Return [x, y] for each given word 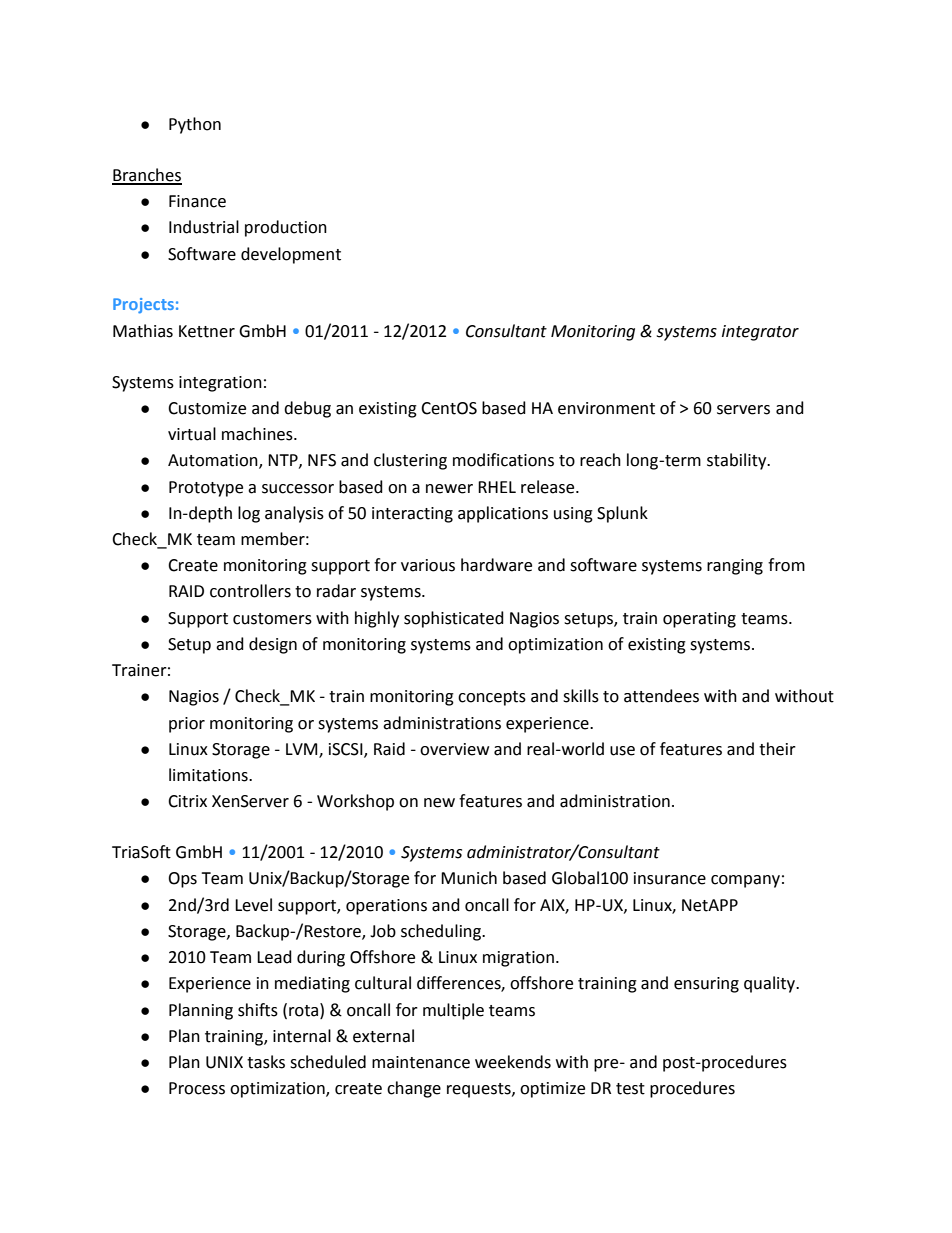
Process [197, 1088]
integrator [760, 333]
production [286, 228]
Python [195, 125]
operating [699, 620]
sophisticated [454, 619]
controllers [250, 591]
